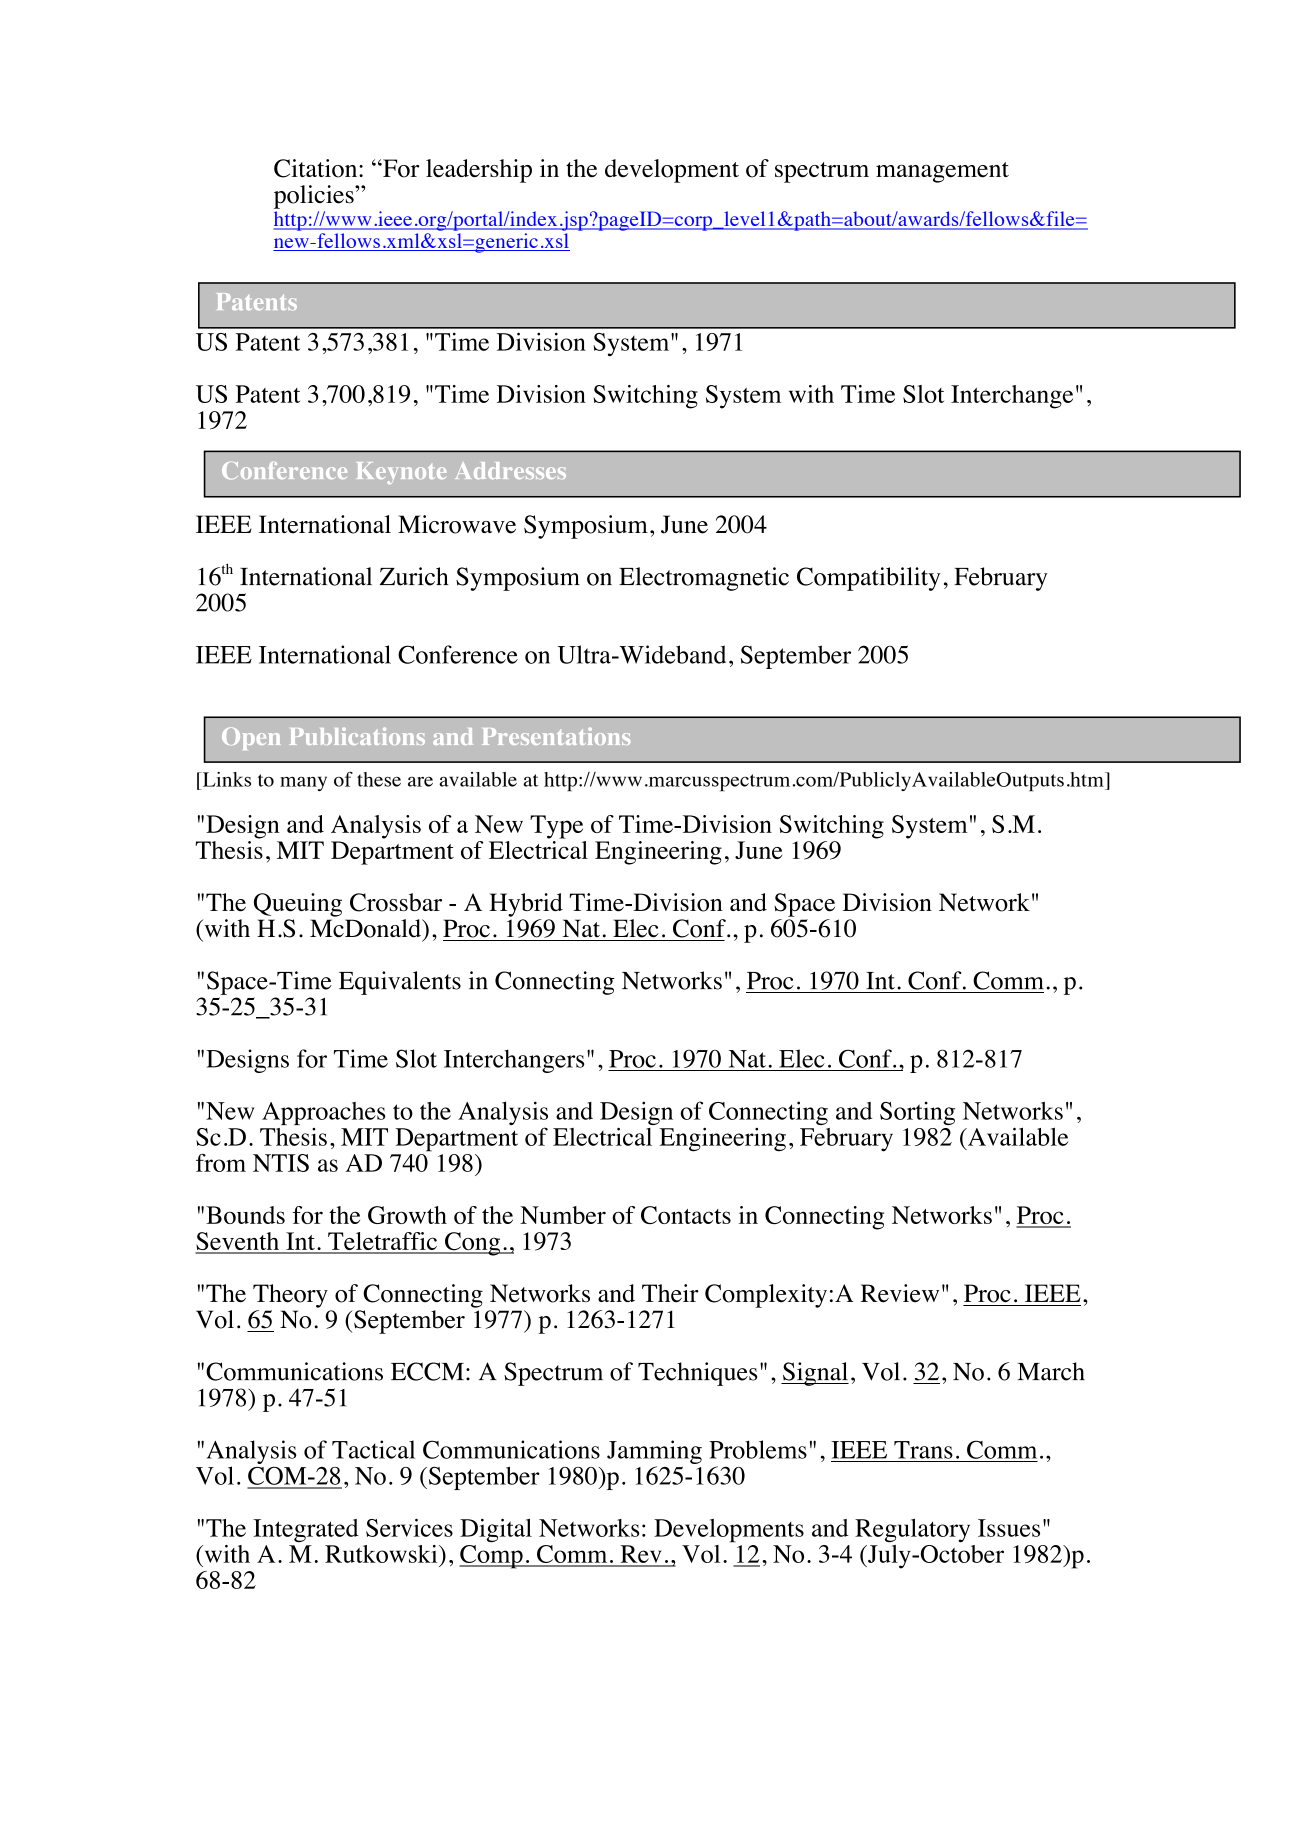 The width and height of the image is (1292, 1829). I want to click on policies, so click(315, 197).
